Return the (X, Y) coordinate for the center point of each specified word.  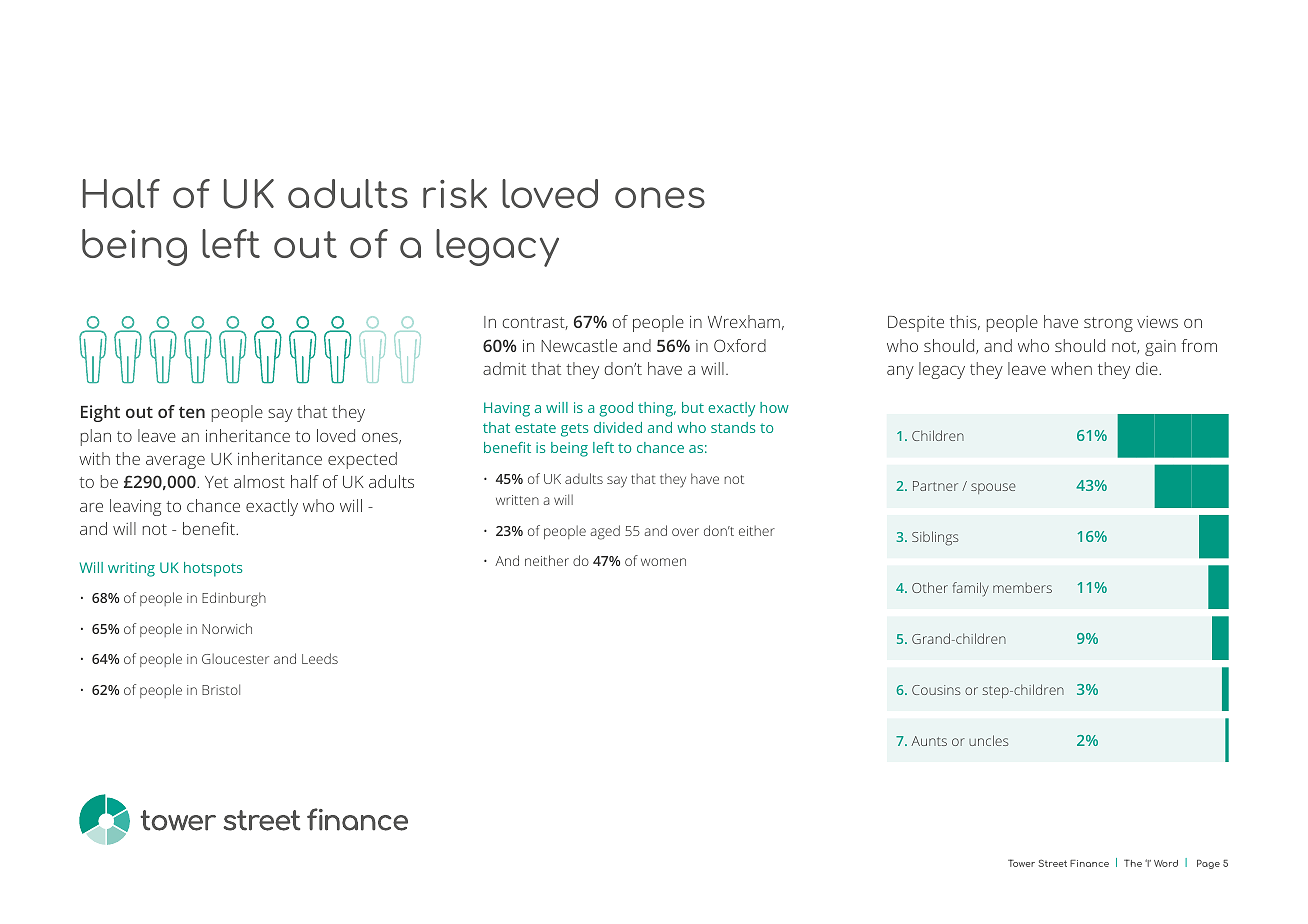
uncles (988, 740)
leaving (135, 507)
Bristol (221, 689)
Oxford (740, 345)
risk (455, 193)
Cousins (936, 690)
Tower (1021, 863)
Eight (100, 413)
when (1071, 368)
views (1157, 322)
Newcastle (579, 345)
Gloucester (235, 658)
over (685, 532)
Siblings (935, 538)
